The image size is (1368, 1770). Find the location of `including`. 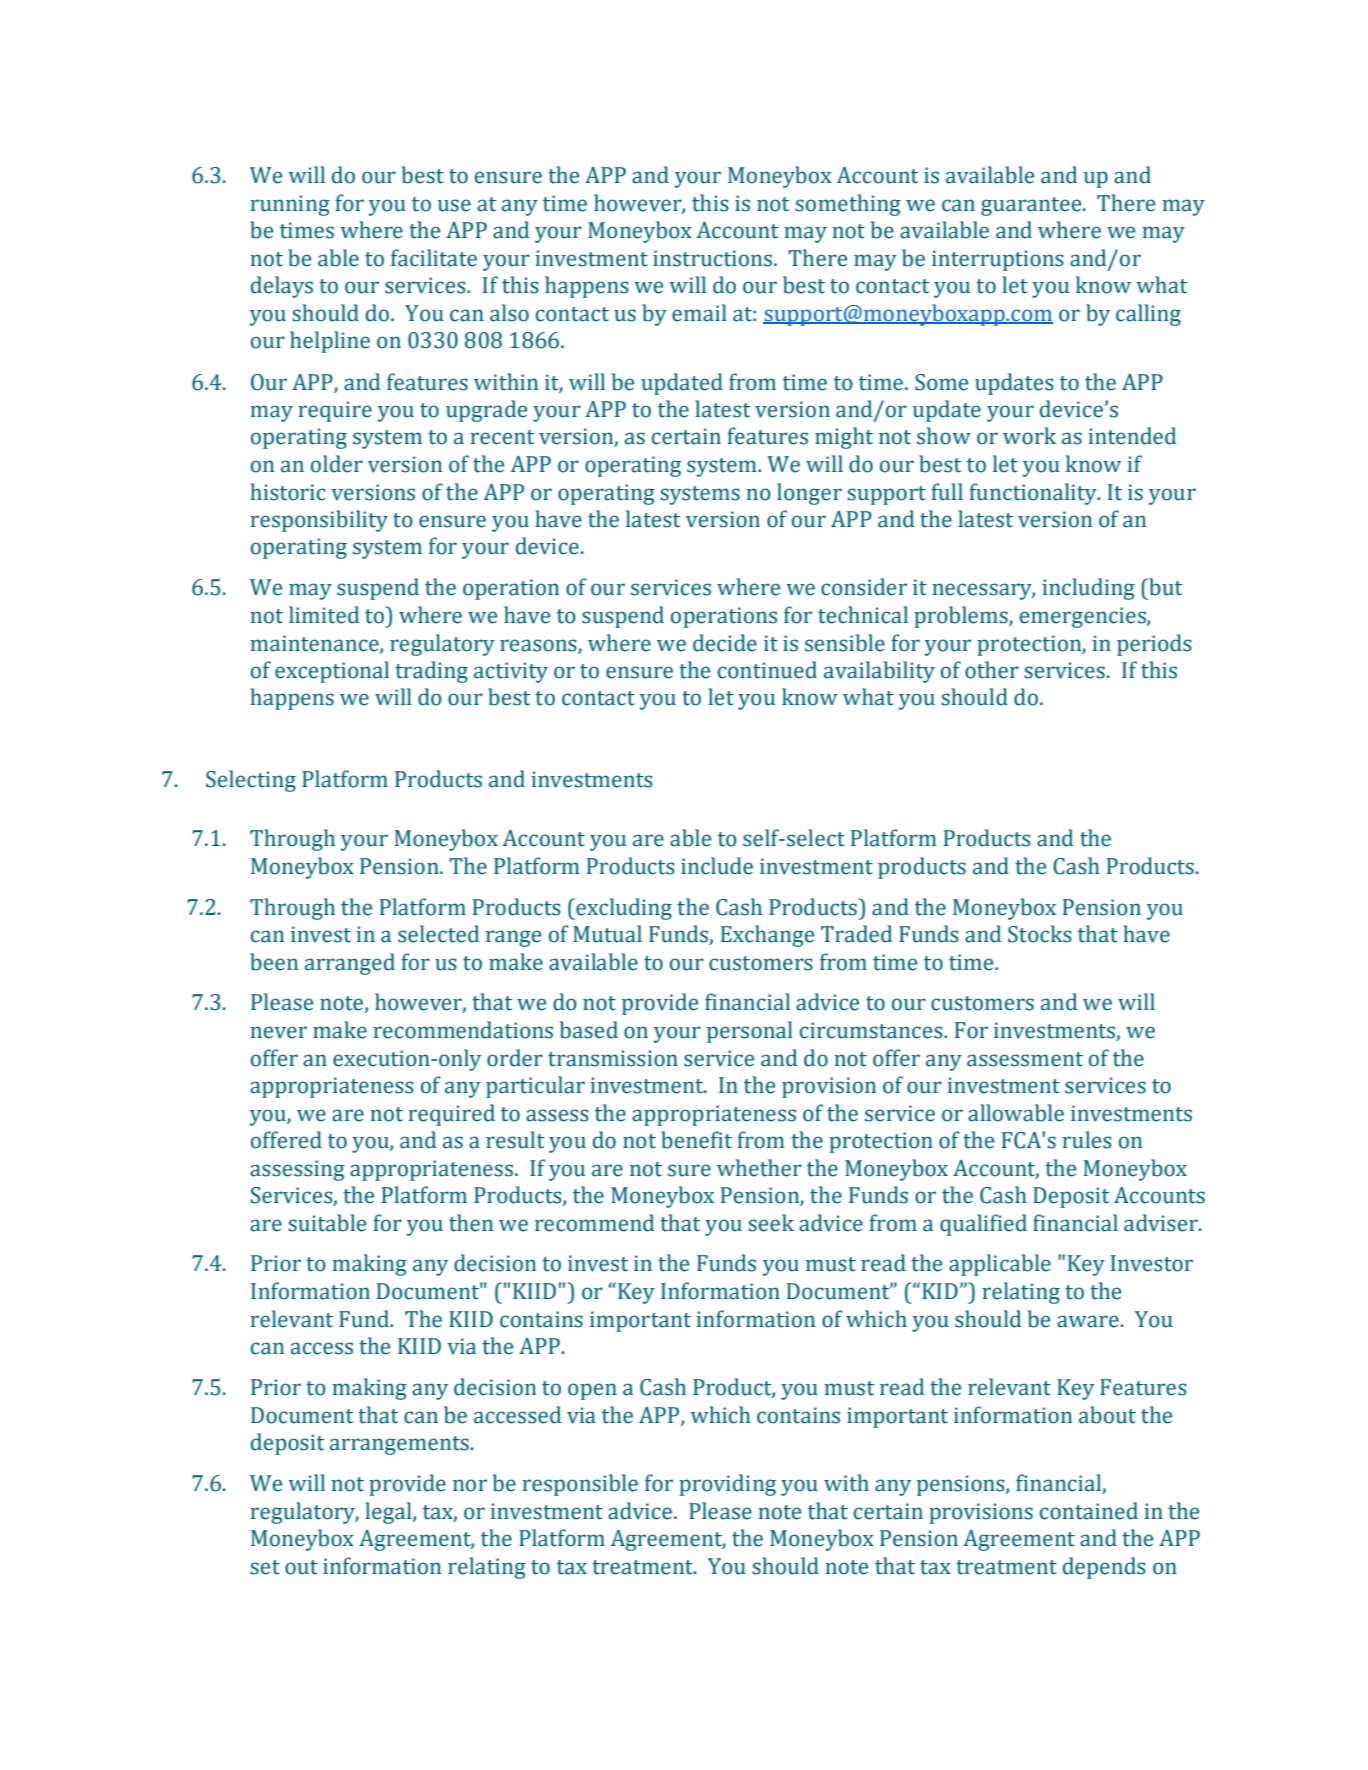

including is located at coordinates (1088, 589).
